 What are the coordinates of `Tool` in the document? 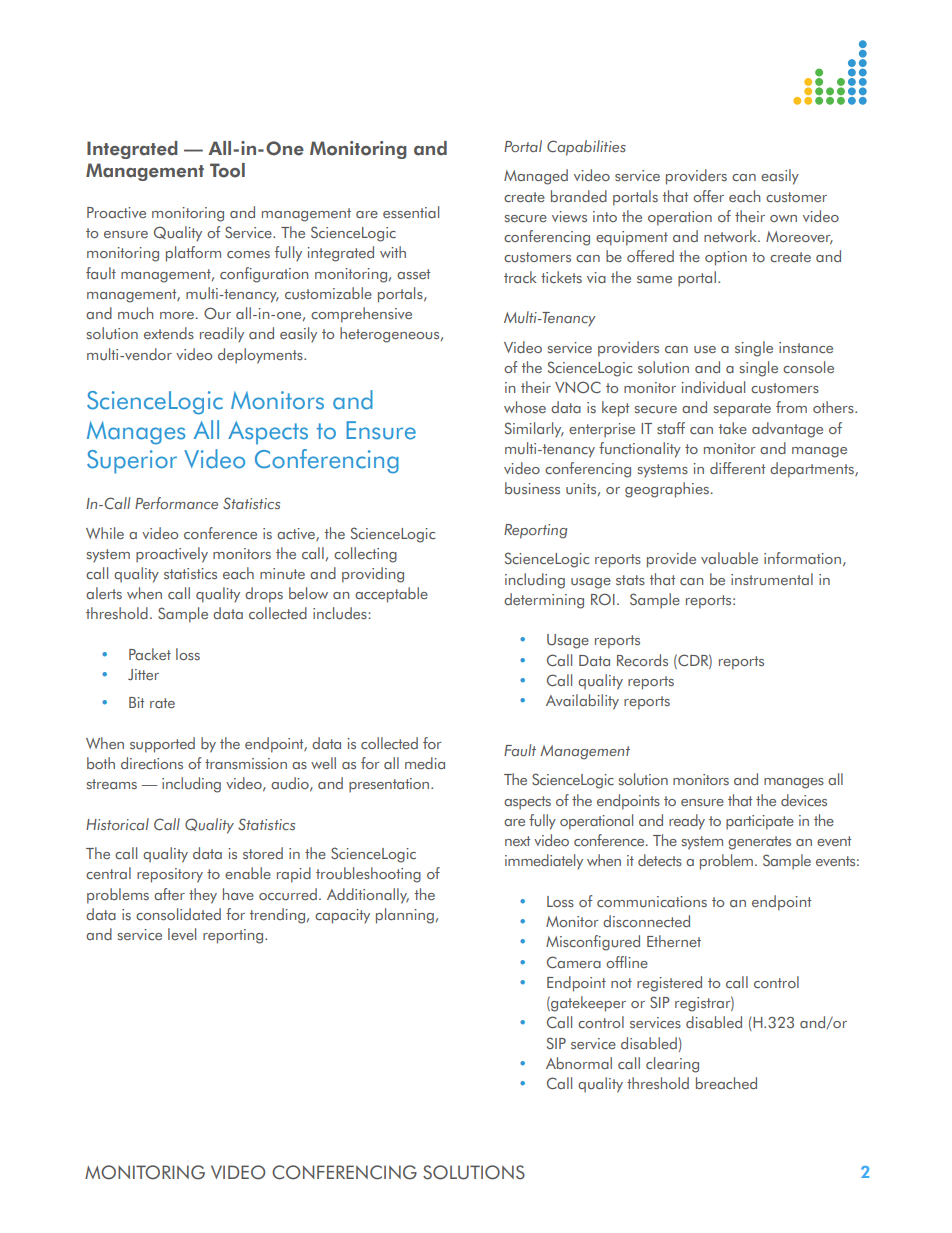 It's located at (227, 170).
